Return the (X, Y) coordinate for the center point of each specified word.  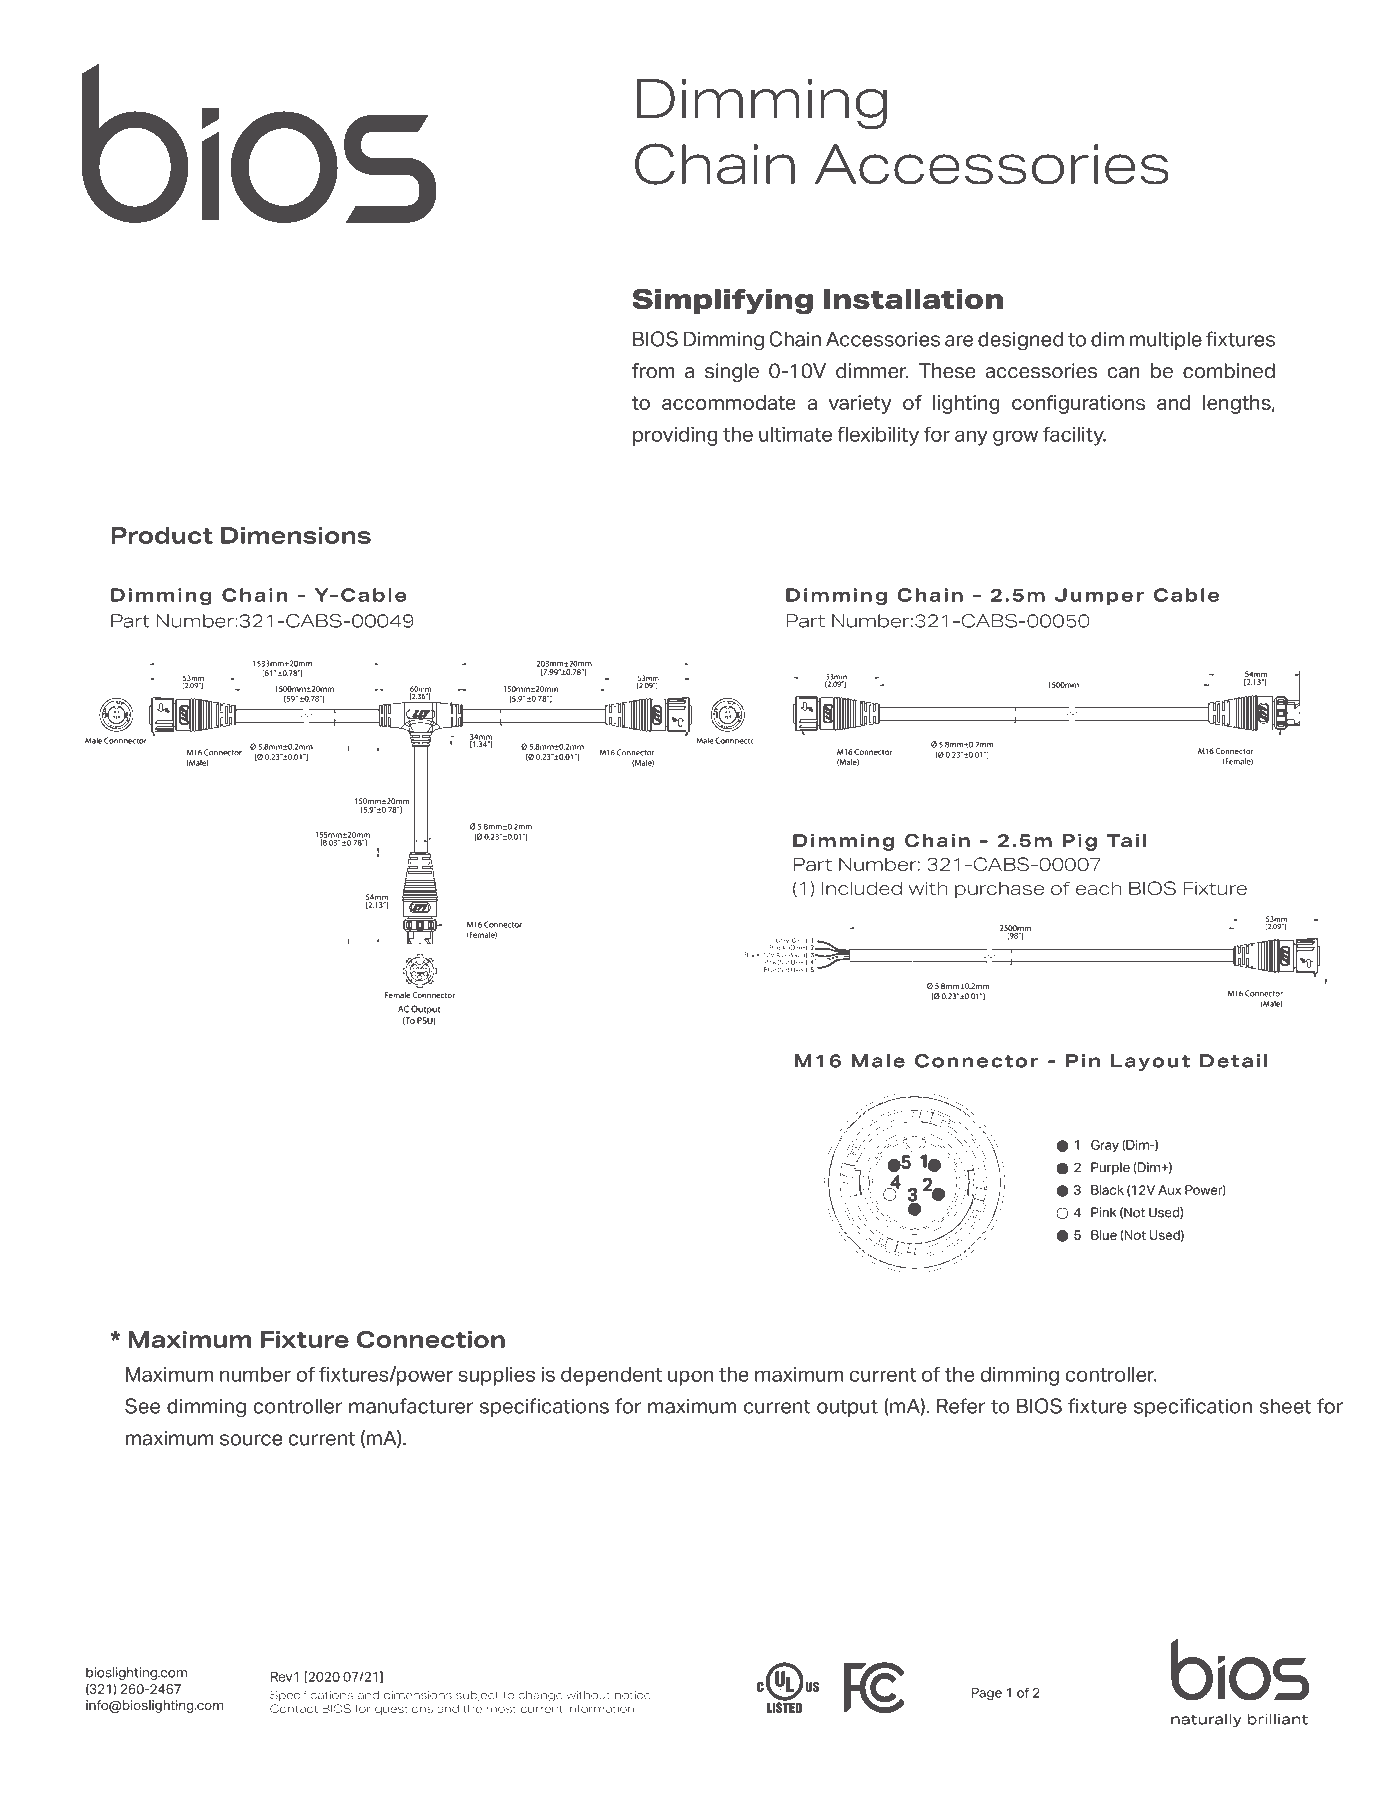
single (732, 372)
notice (633, 1695)
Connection (431, 1339)
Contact (294, 1708)
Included (862, 888)
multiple (1166, 341)
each (1098, 888)
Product (162, 535)
